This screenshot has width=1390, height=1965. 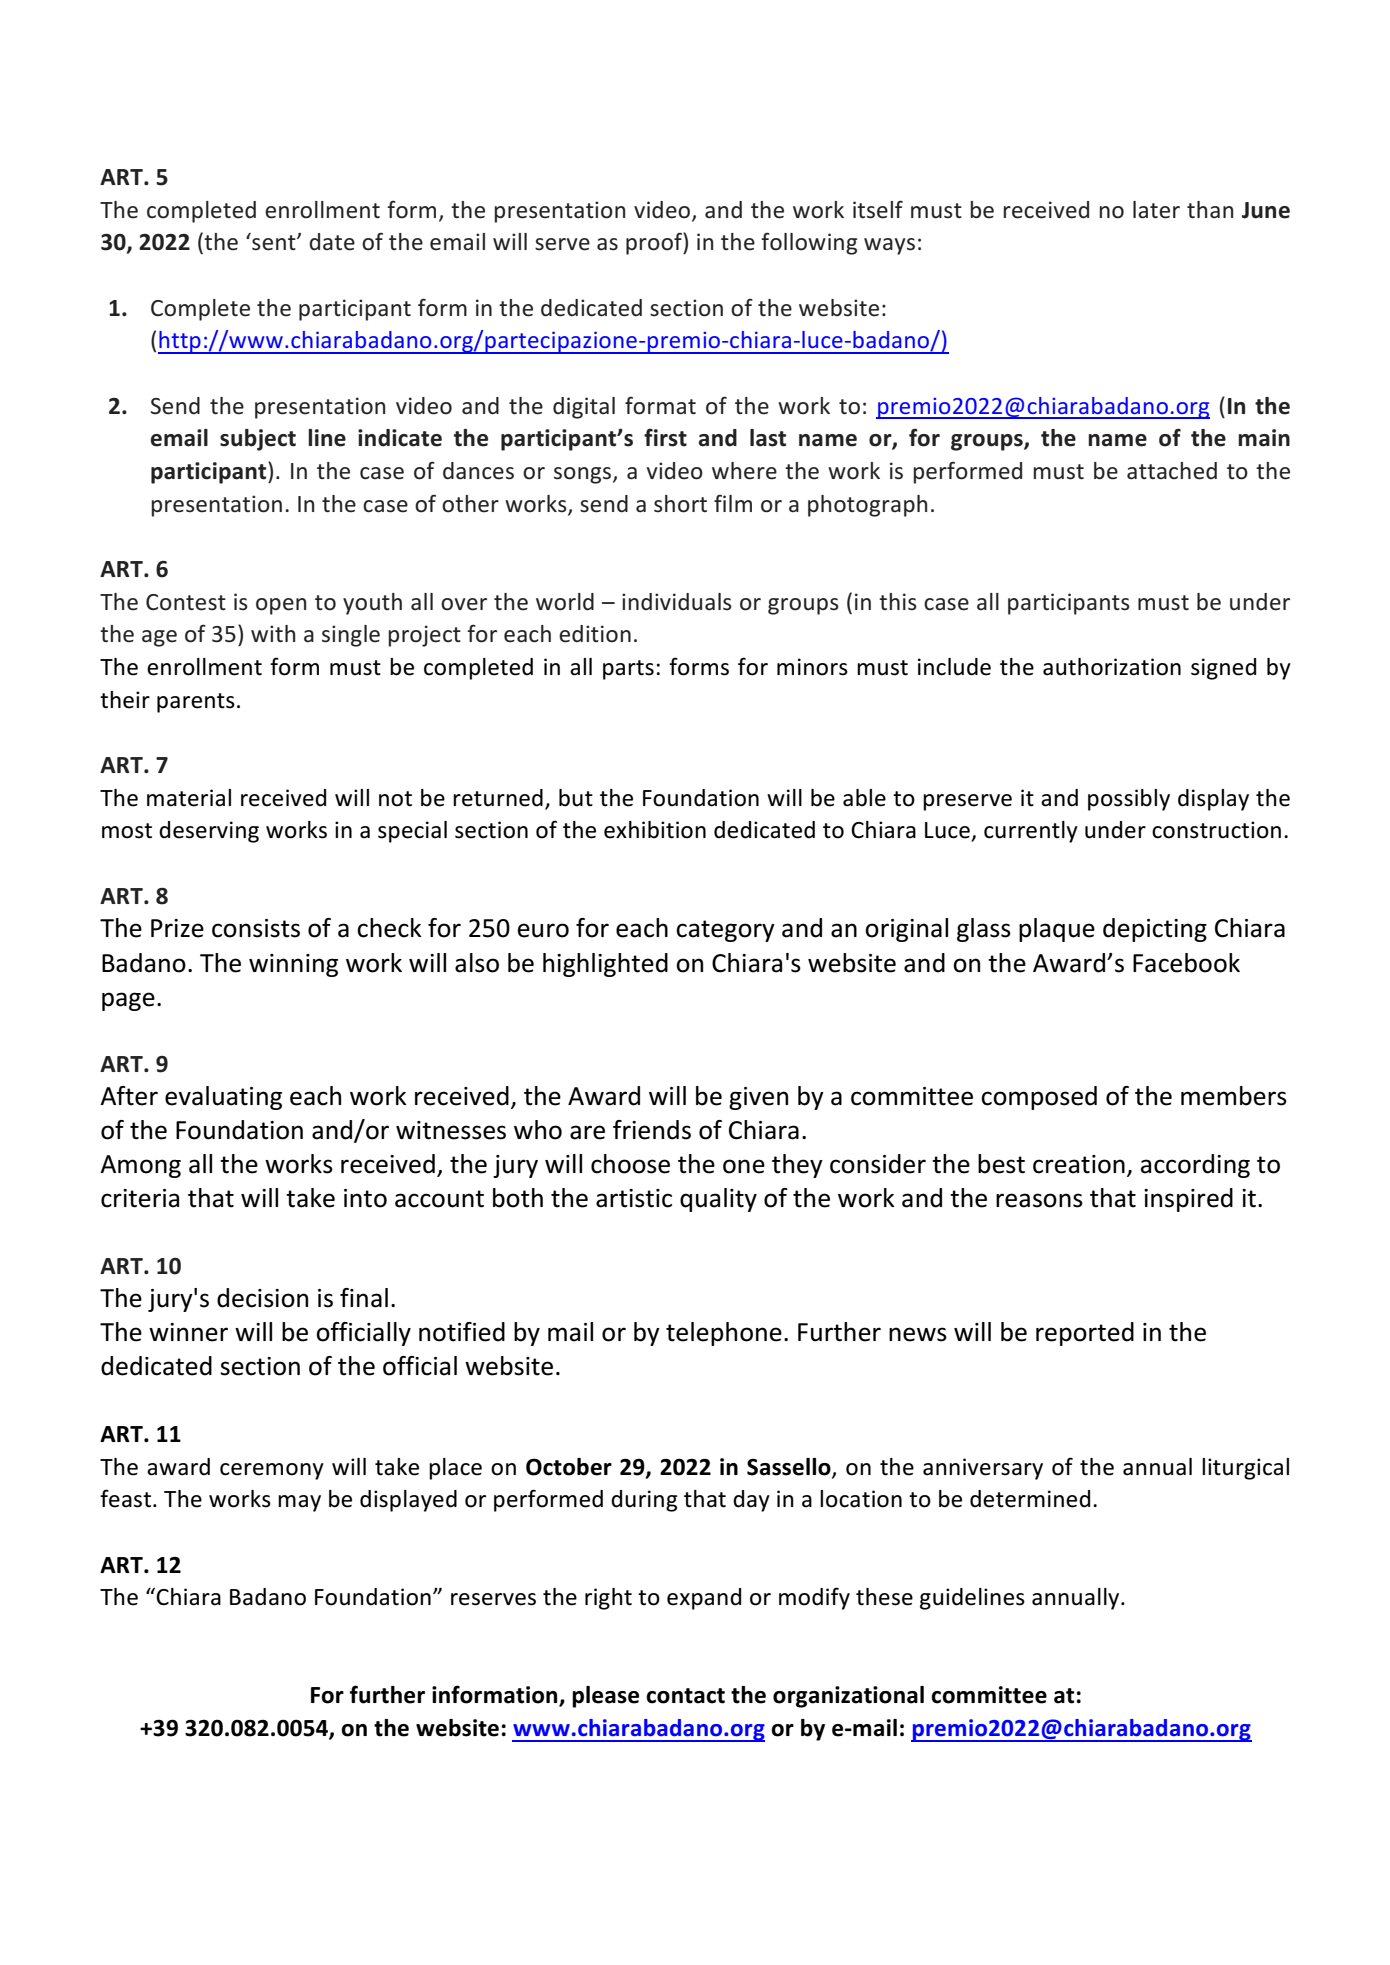 I want to click on later, so click(x=1156, y=210).
